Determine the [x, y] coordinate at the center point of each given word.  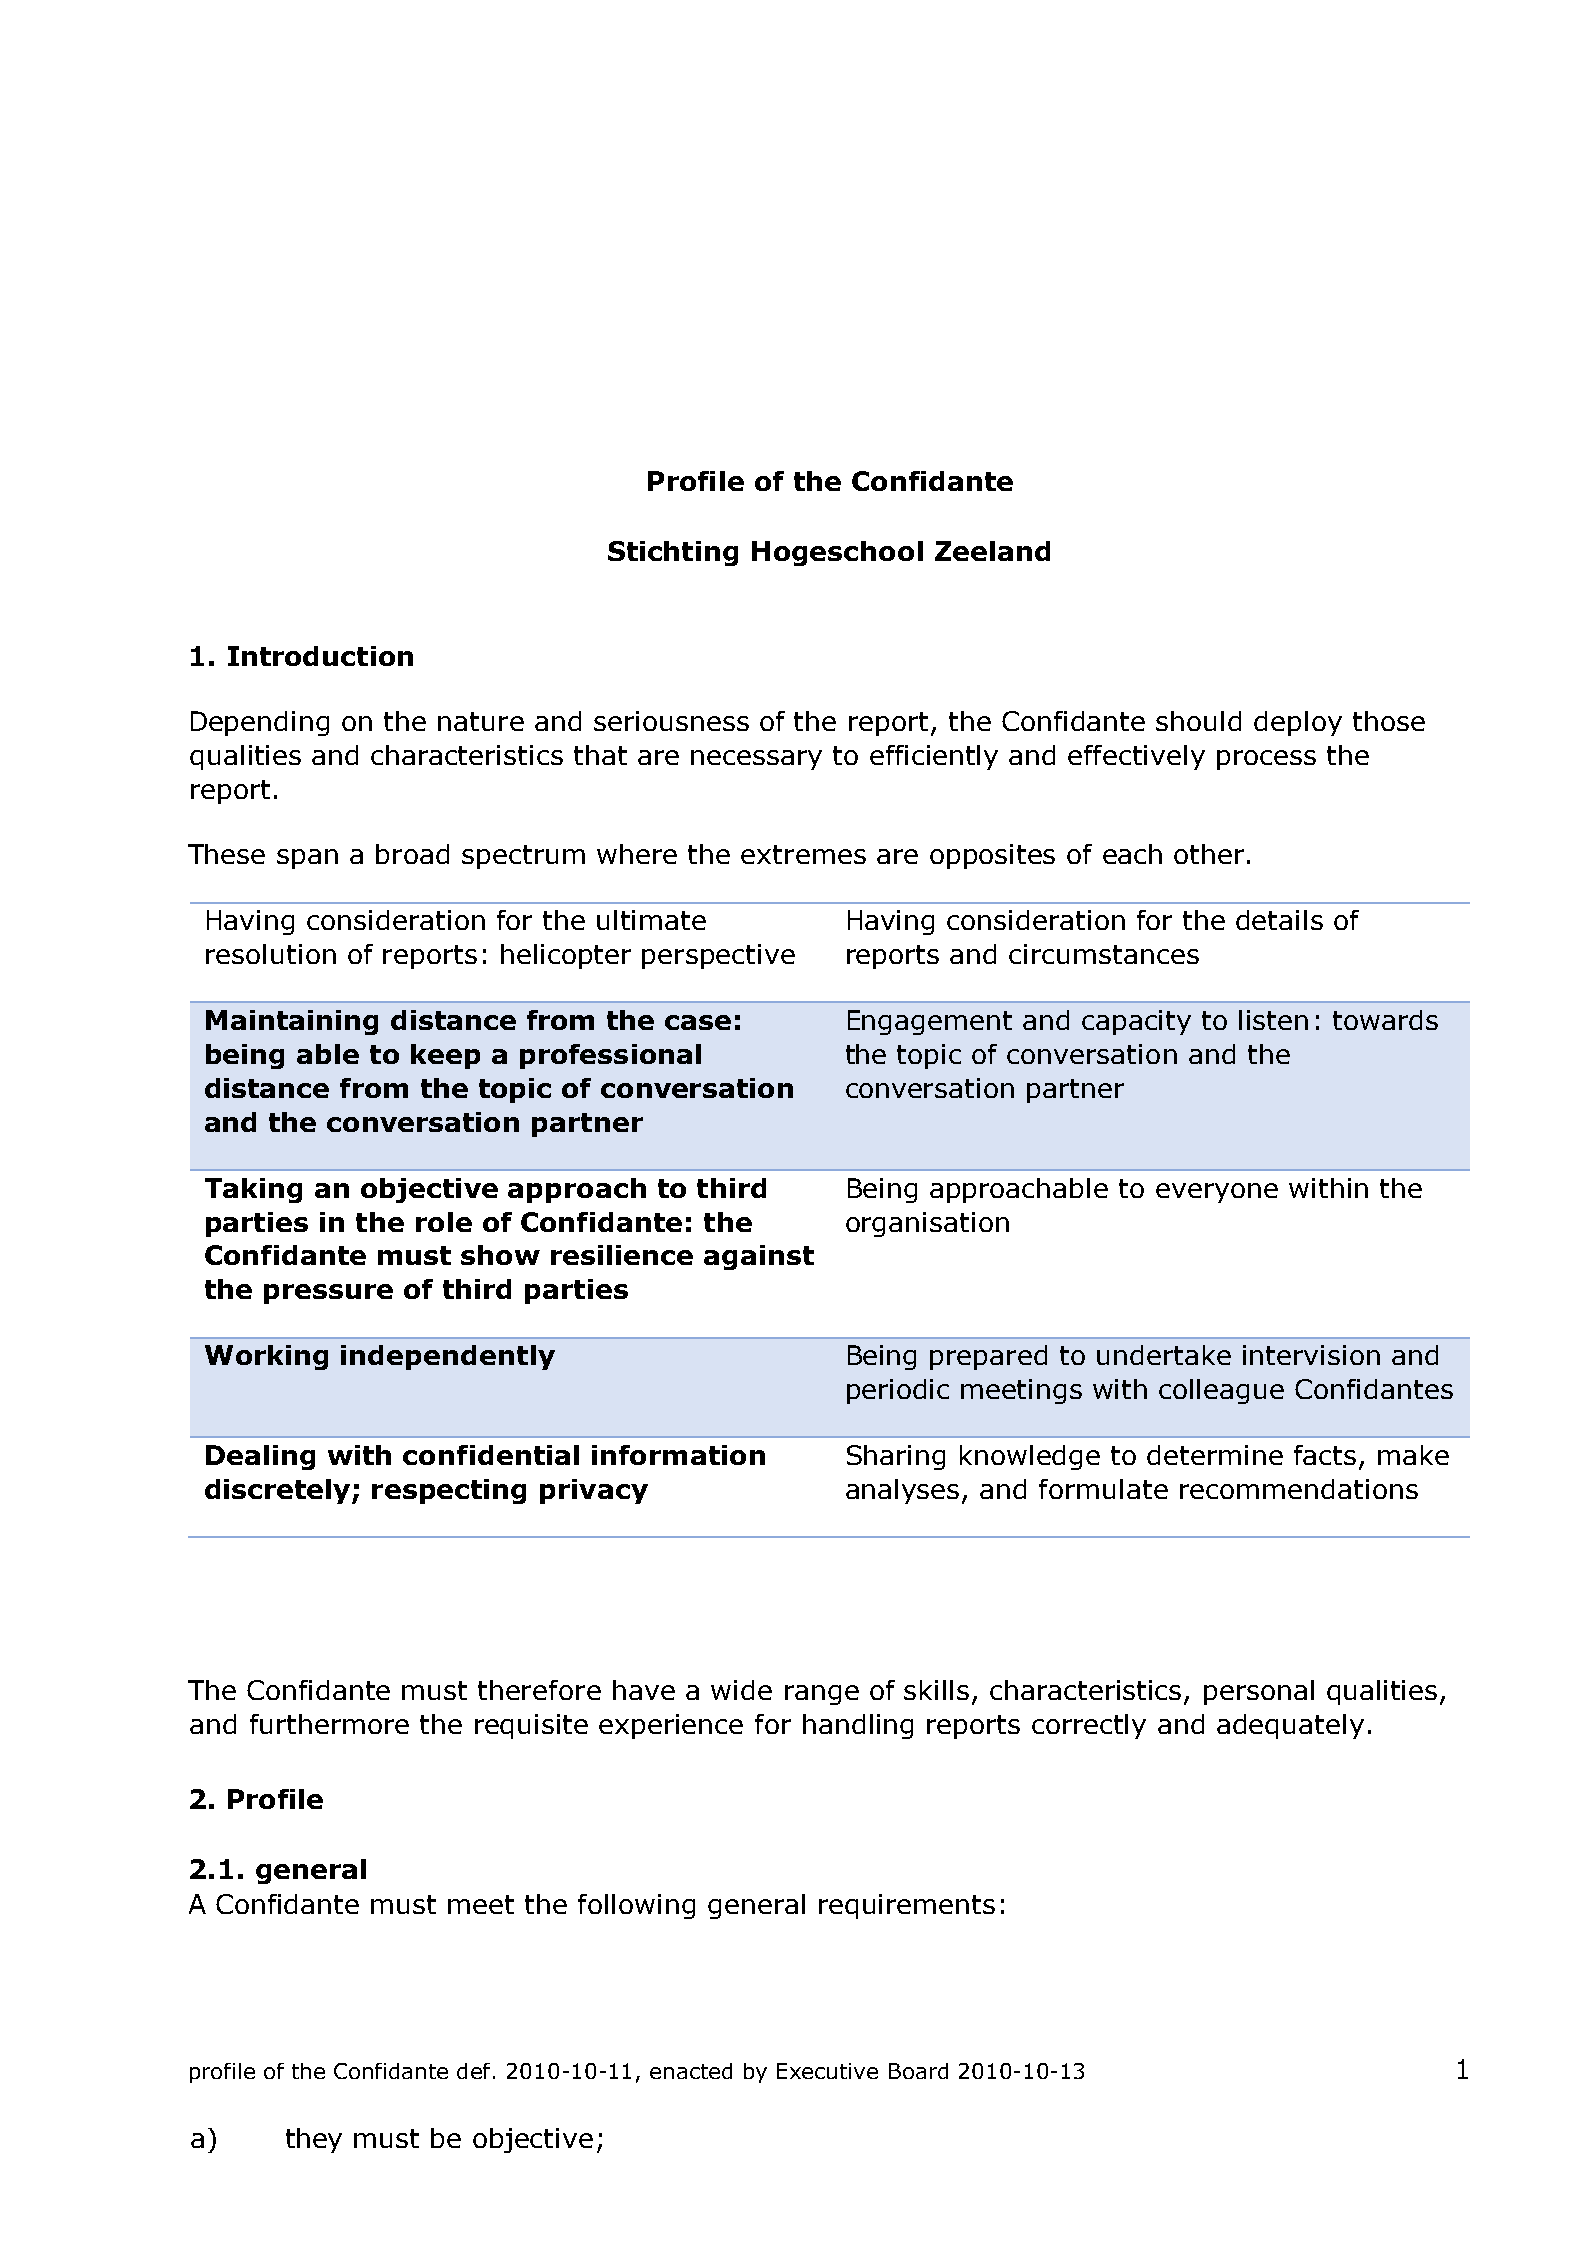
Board [918, 2071]
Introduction [320, 656]
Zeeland [992, 551]
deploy [1298, 723]
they [314, 2140]
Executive [827, 2071]
